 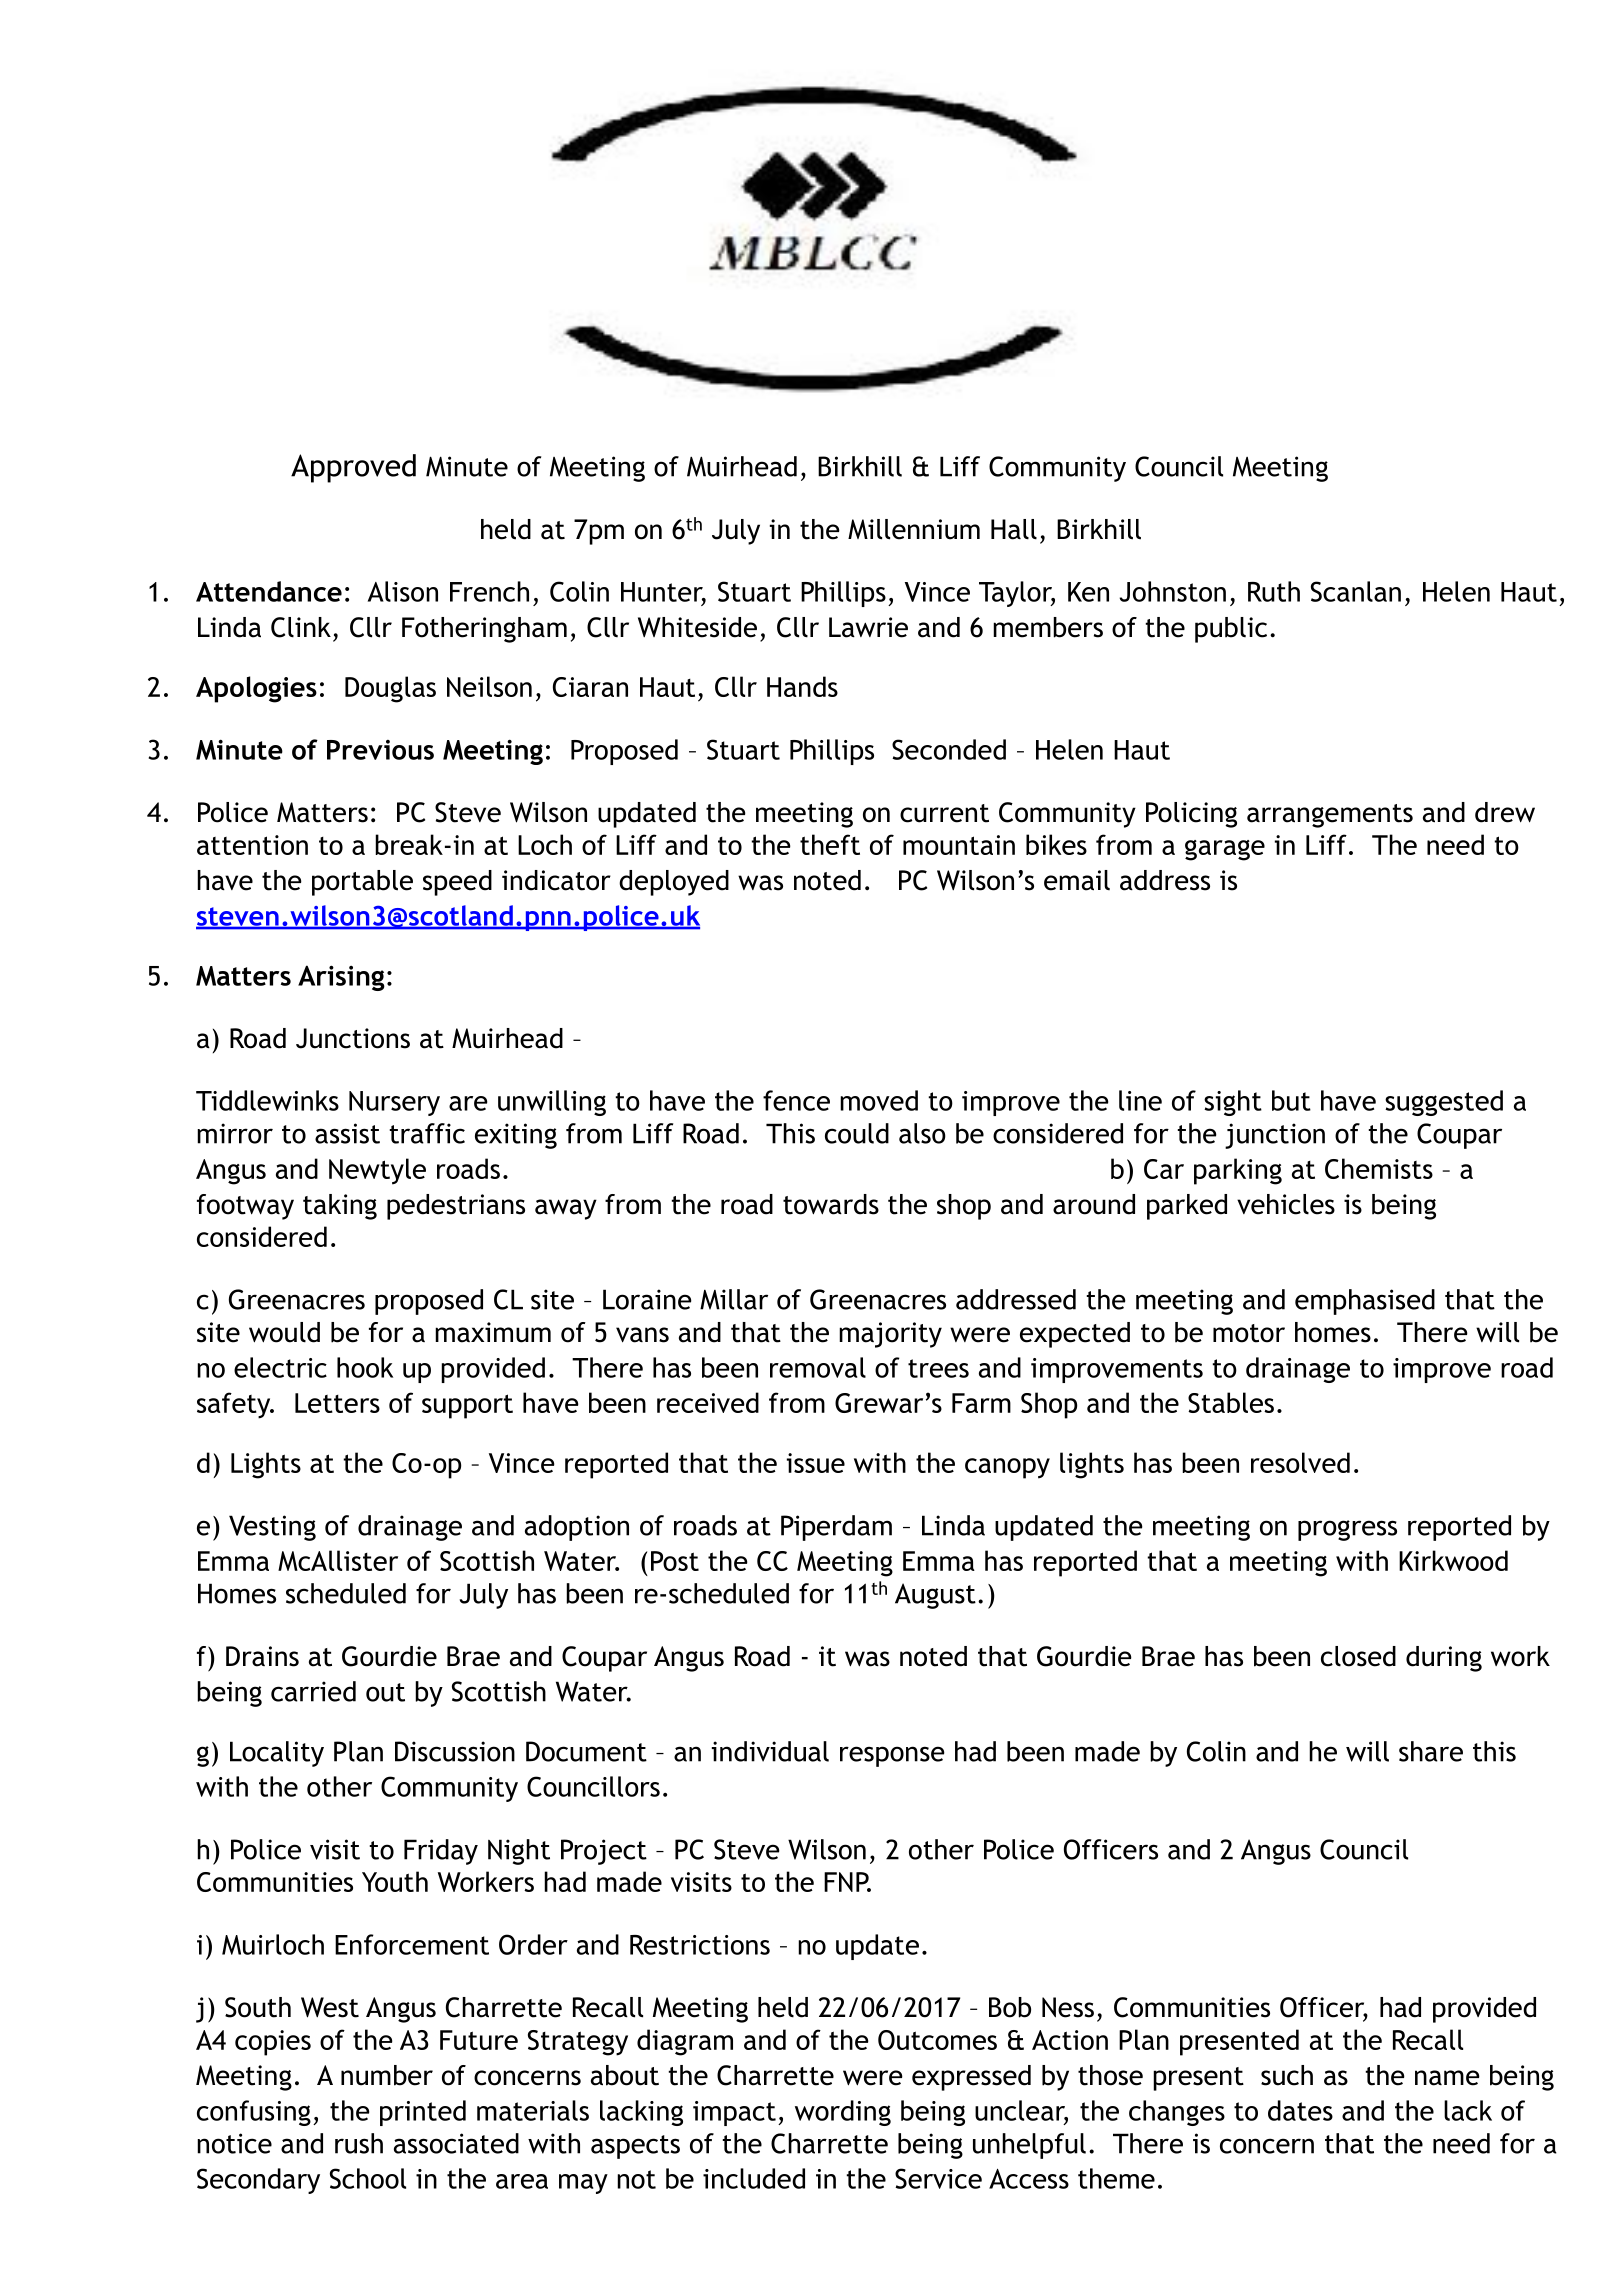 What do you see at coordinates (843, 2113) in the page?
I see `wording` at bounding box center [843, 2113].
